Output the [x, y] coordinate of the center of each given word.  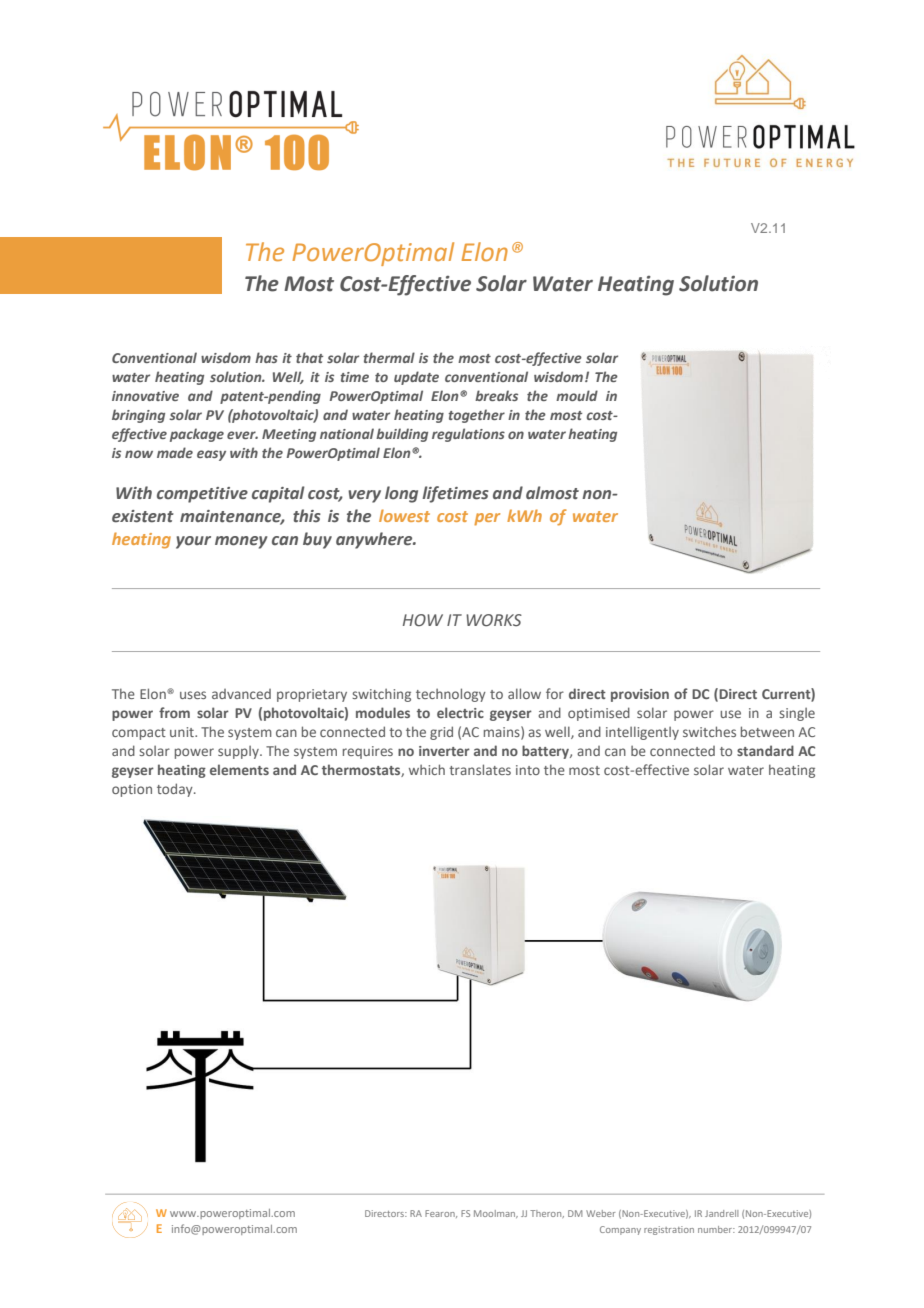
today [176, 790]
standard [765, 750]
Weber [600, 1213]
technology [451, 695]
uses [193, 695]
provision [640, 695]
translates [480, 769]
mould [577, 395]
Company [620, 1230]
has [266, 357]
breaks [496, 395]
